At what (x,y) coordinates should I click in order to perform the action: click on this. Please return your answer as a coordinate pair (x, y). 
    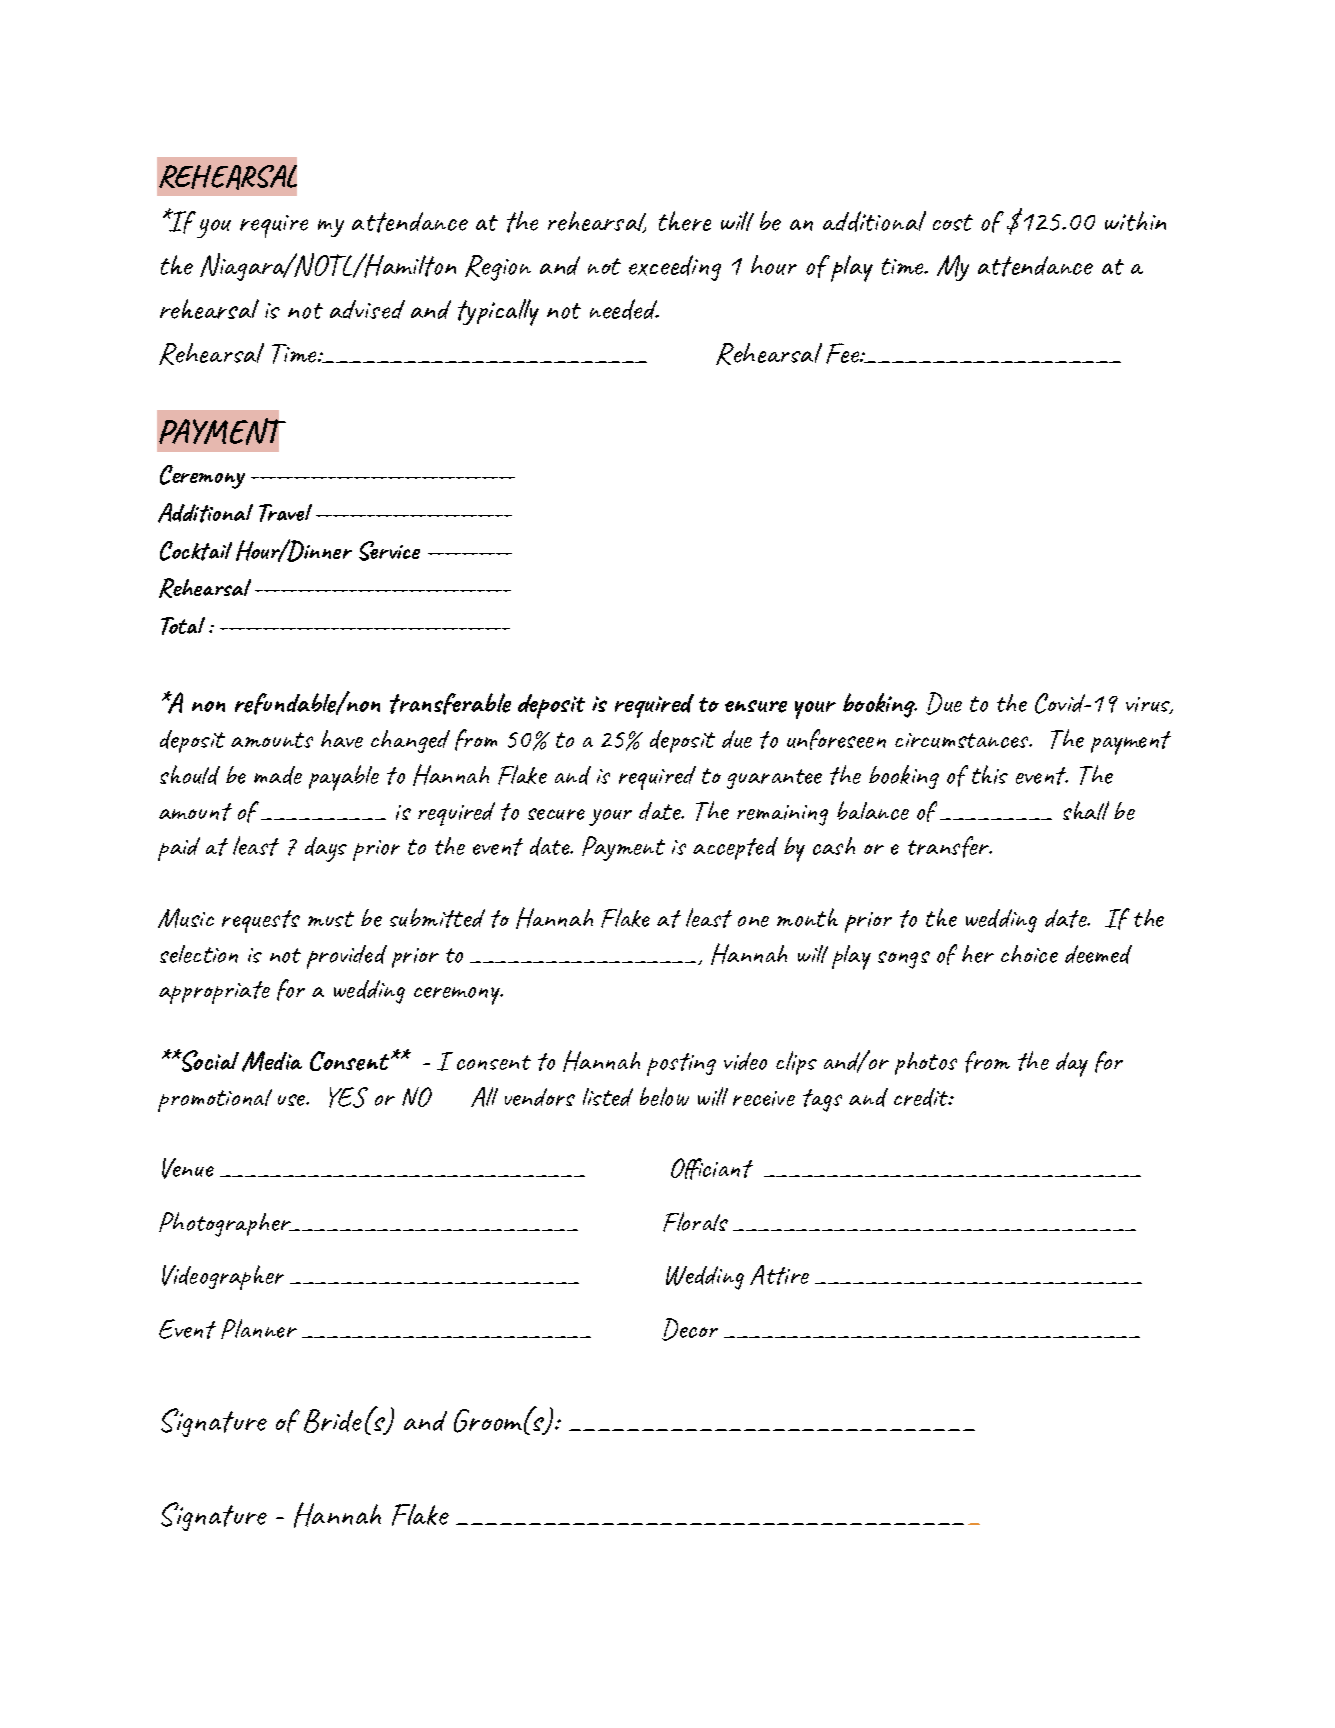
    Looking at the image, I should click on (990, 774).
